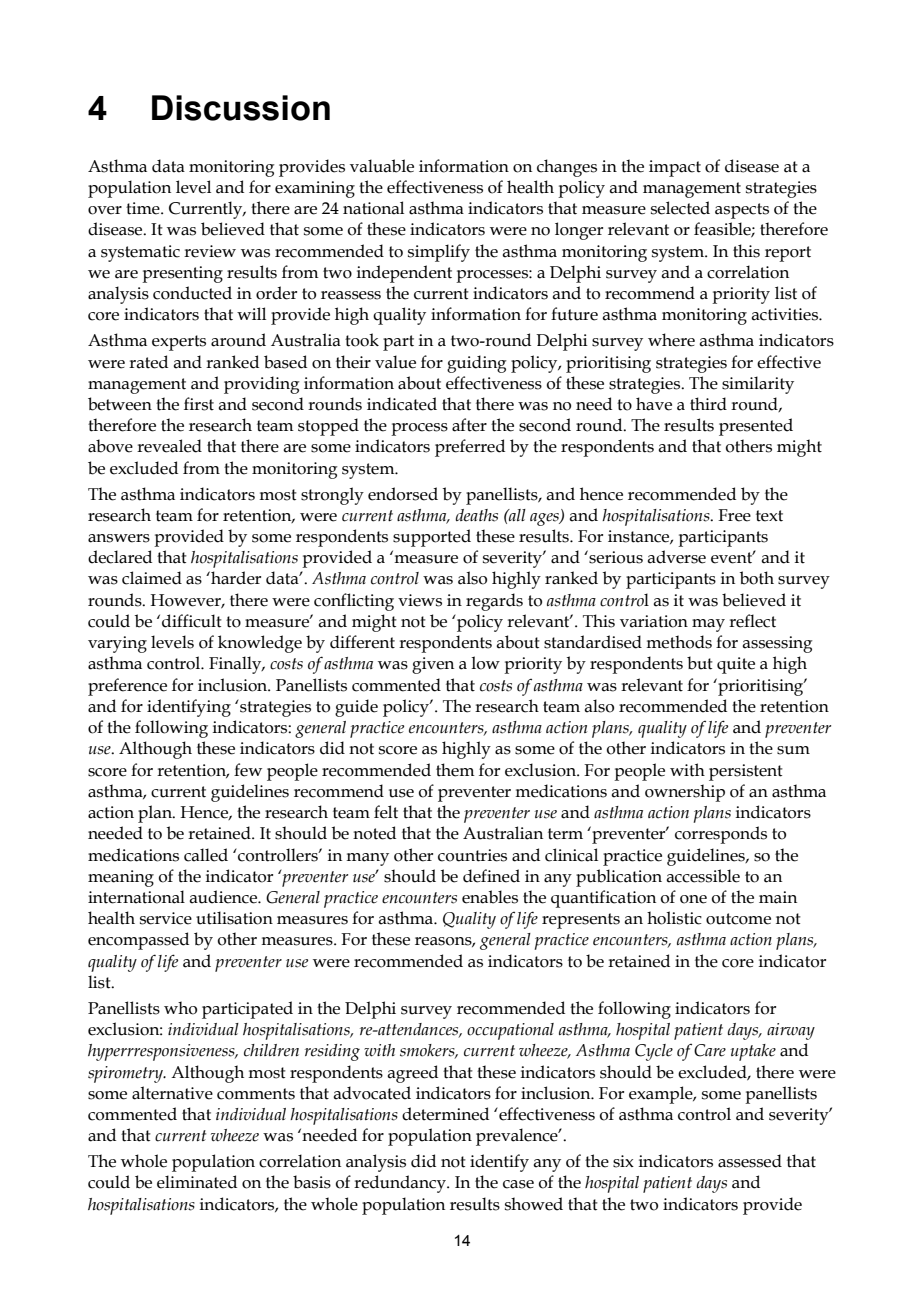  I want to click on redundancy, so click(401, 1184).
